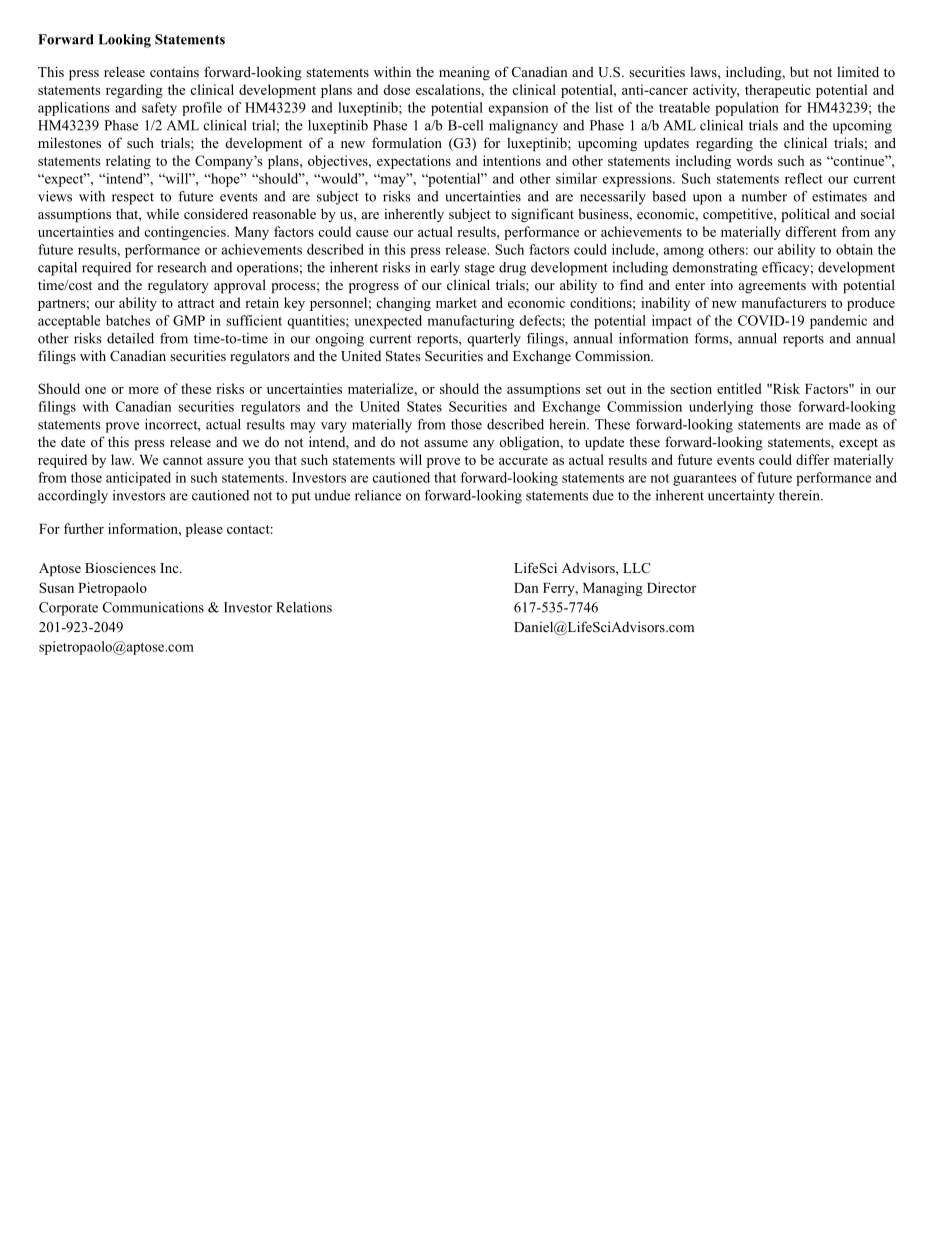  I want to click on agreements, so click(772, 287).
